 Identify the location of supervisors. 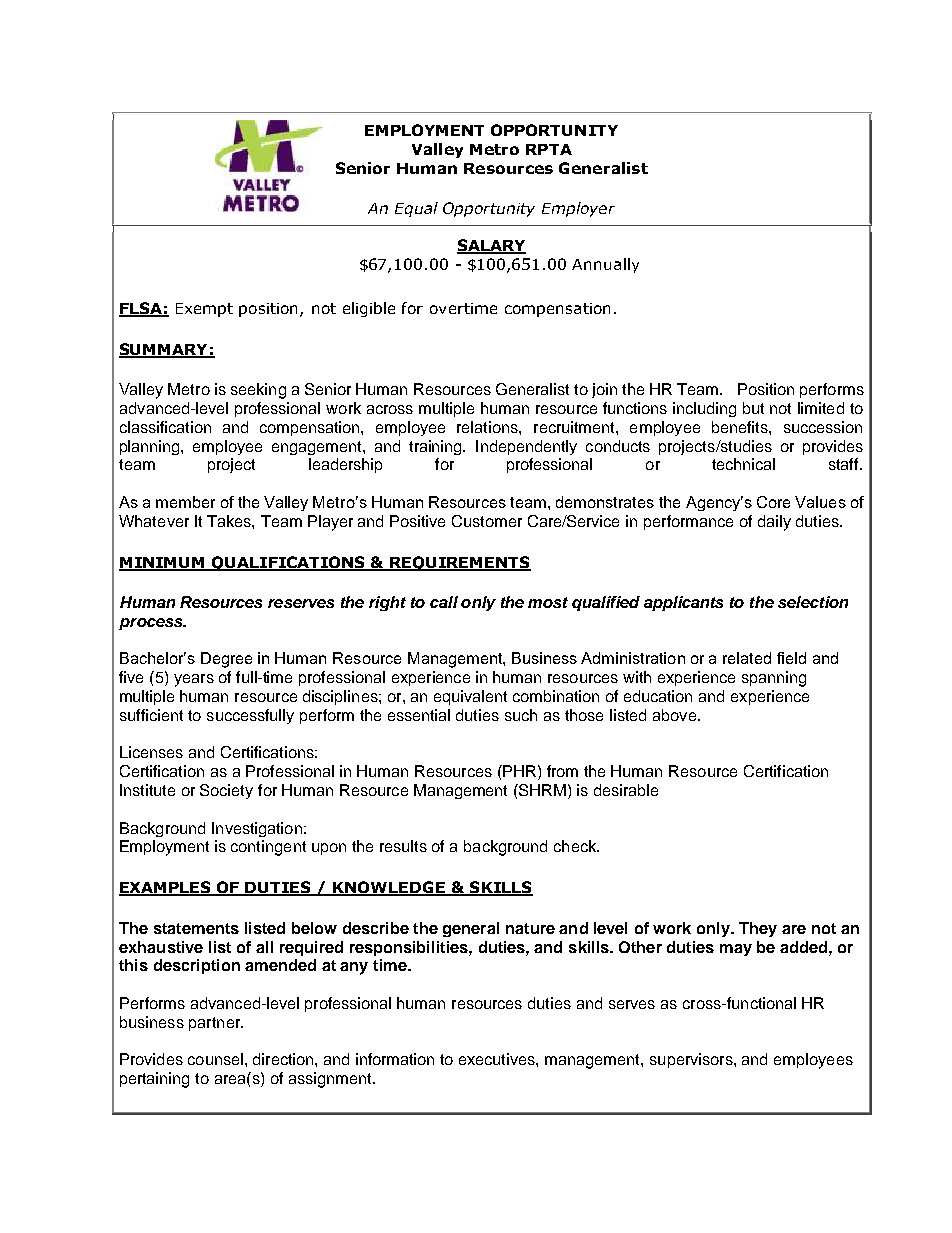
(692, 1060).
